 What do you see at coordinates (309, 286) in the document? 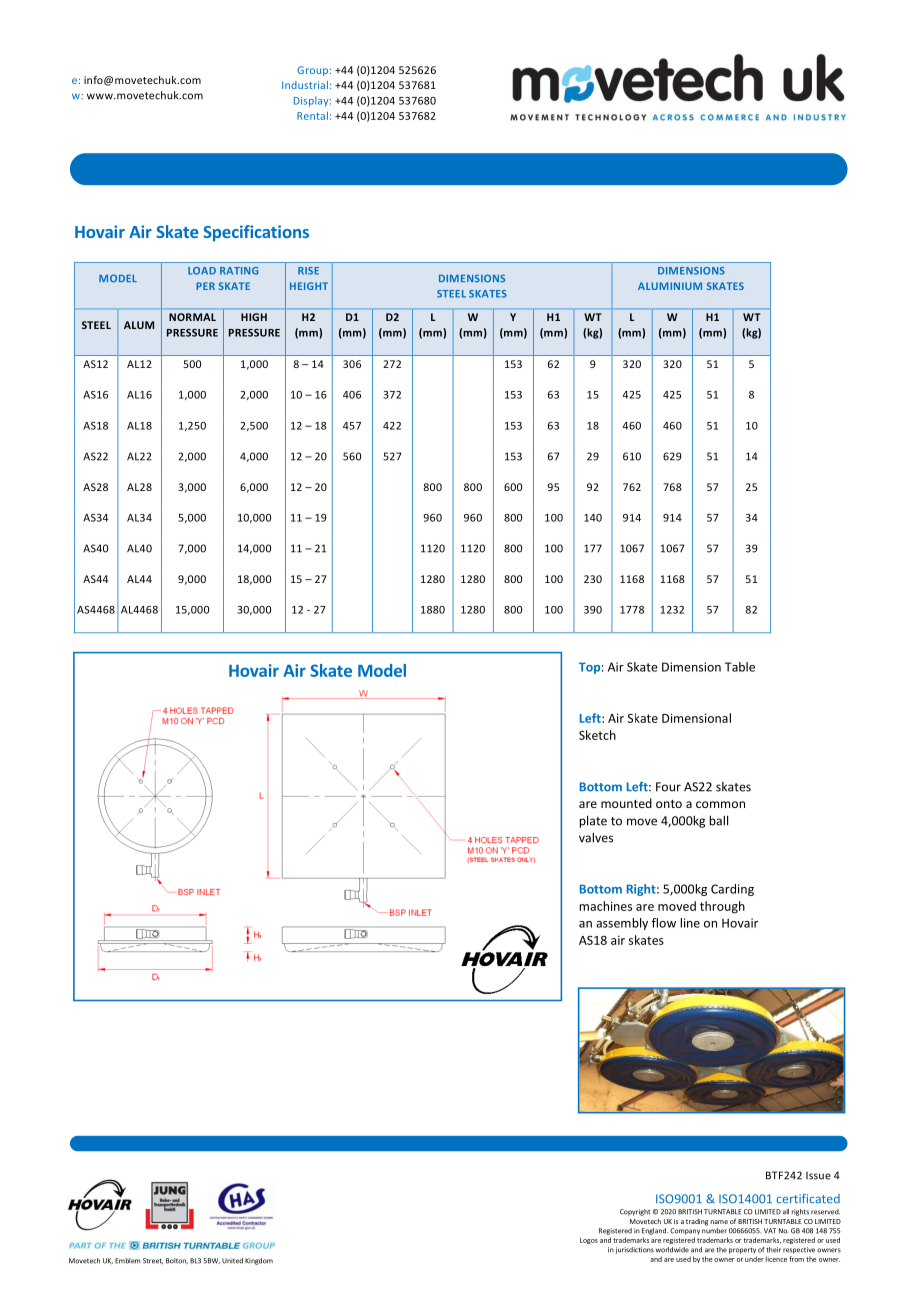
I see `HEIGHT` at bounding box center [309, 286].
